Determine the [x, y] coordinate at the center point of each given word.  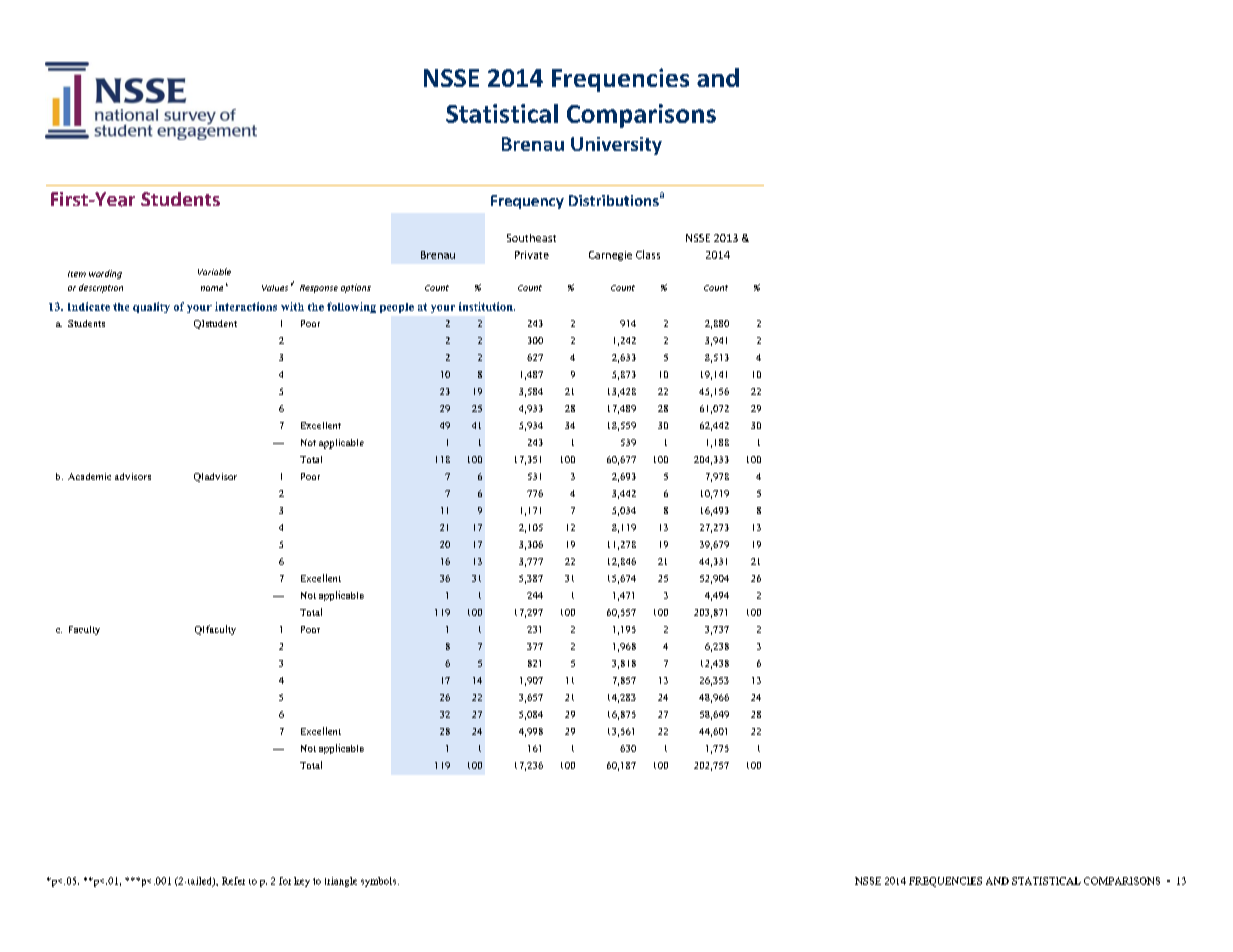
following [351, 307]
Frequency [527, 202]
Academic [89, 476]
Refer [233, 881]
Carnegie [610, 256]
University [616, 146]
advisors [133, 476]
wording [105, 274]
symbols [380, 882]
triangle [341, 882]
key [302, 882]
